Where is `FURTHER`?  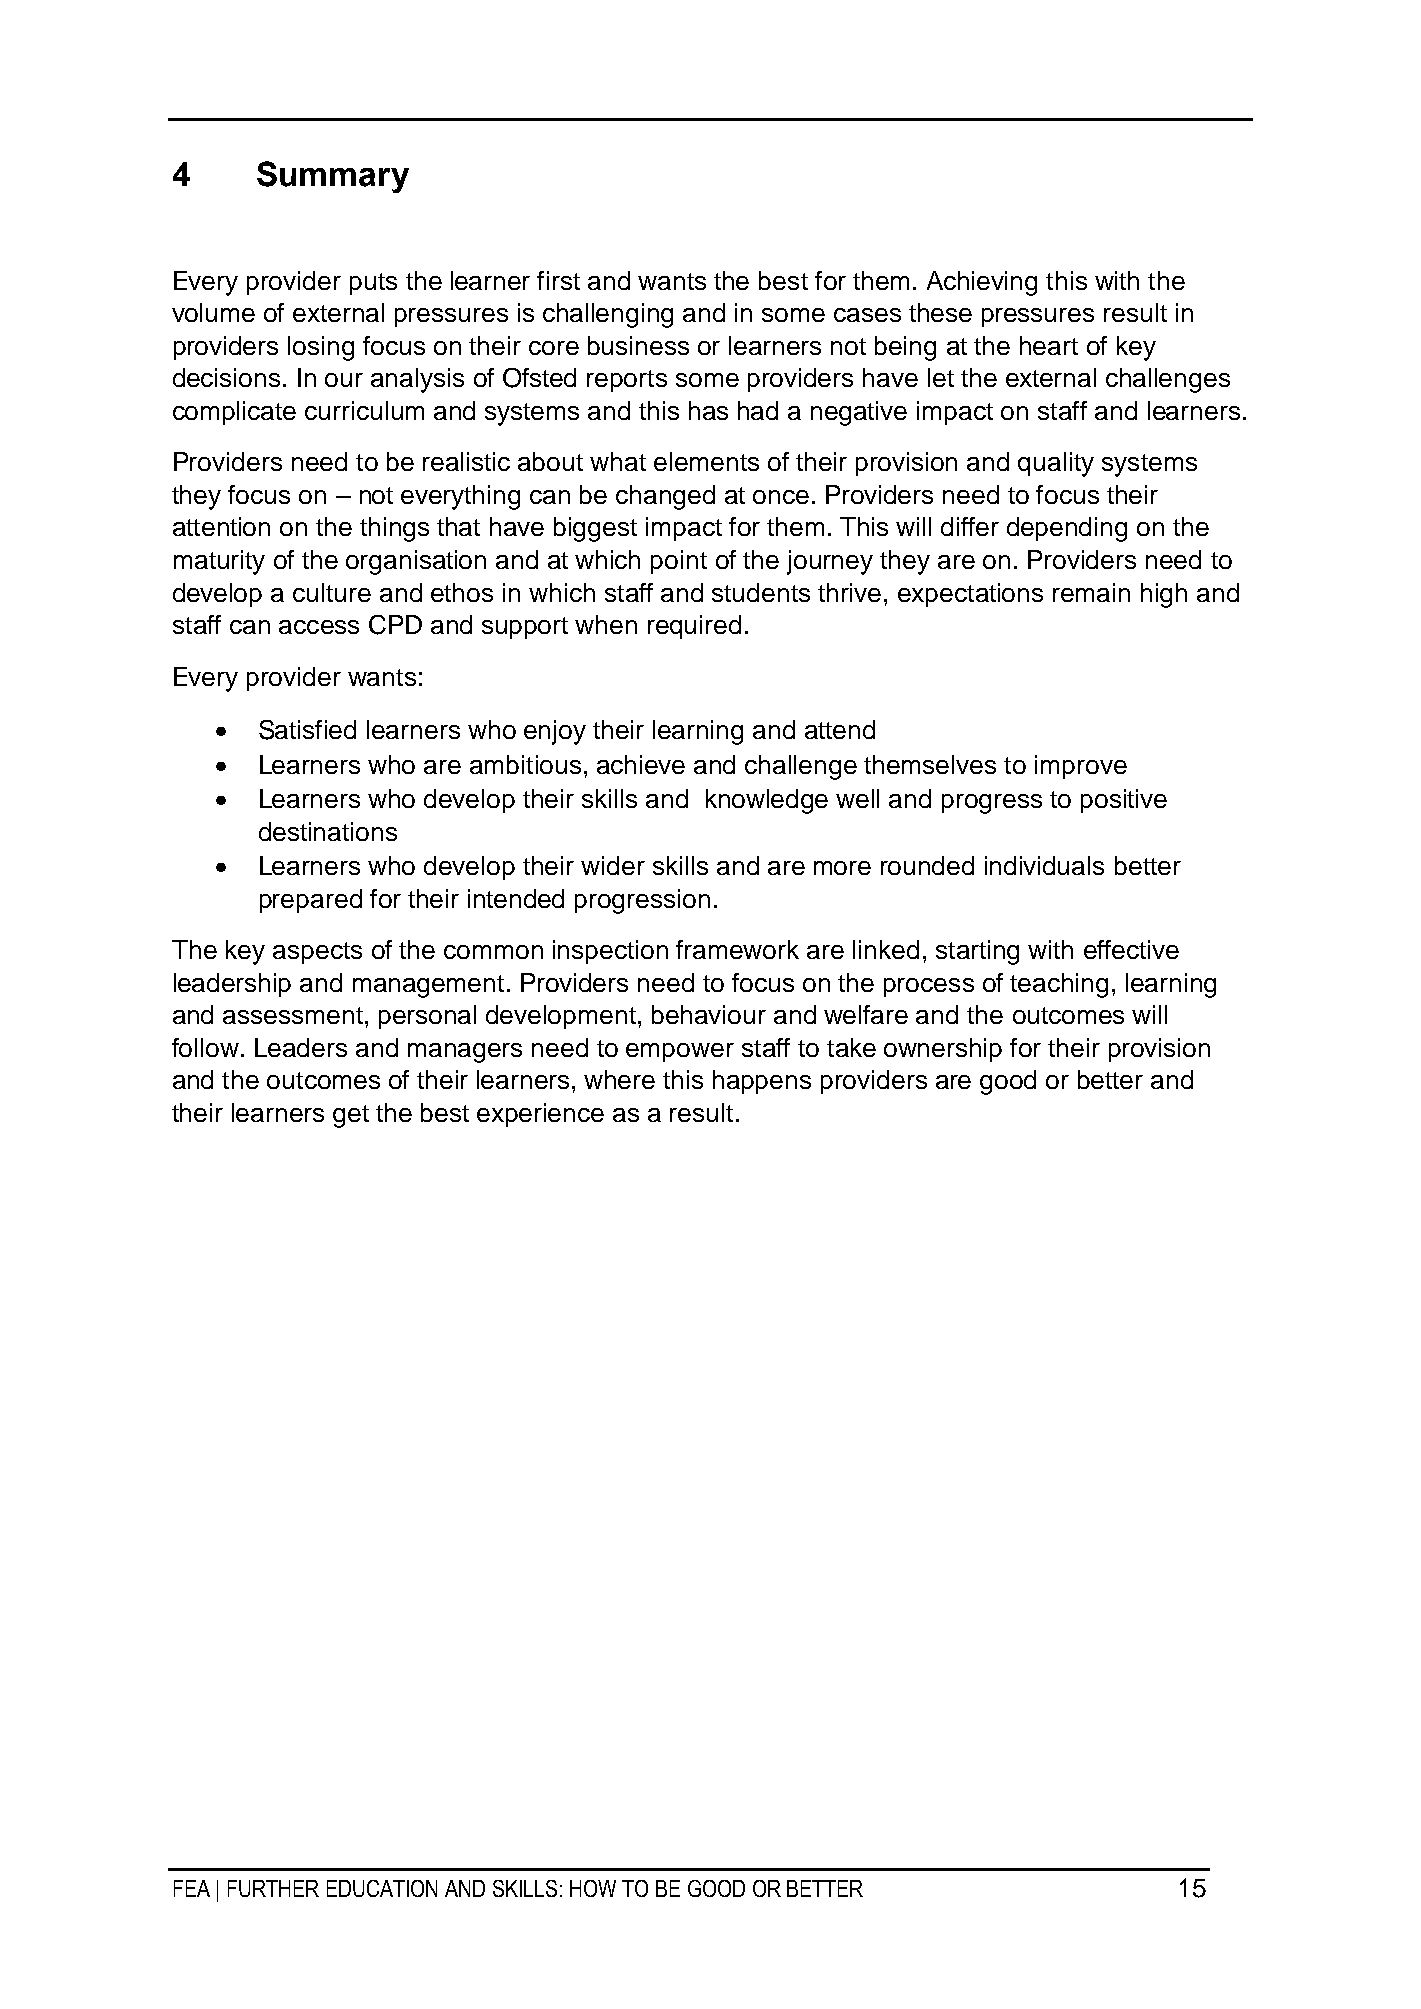 FURTHER is located at coordinates (273, 1888).
